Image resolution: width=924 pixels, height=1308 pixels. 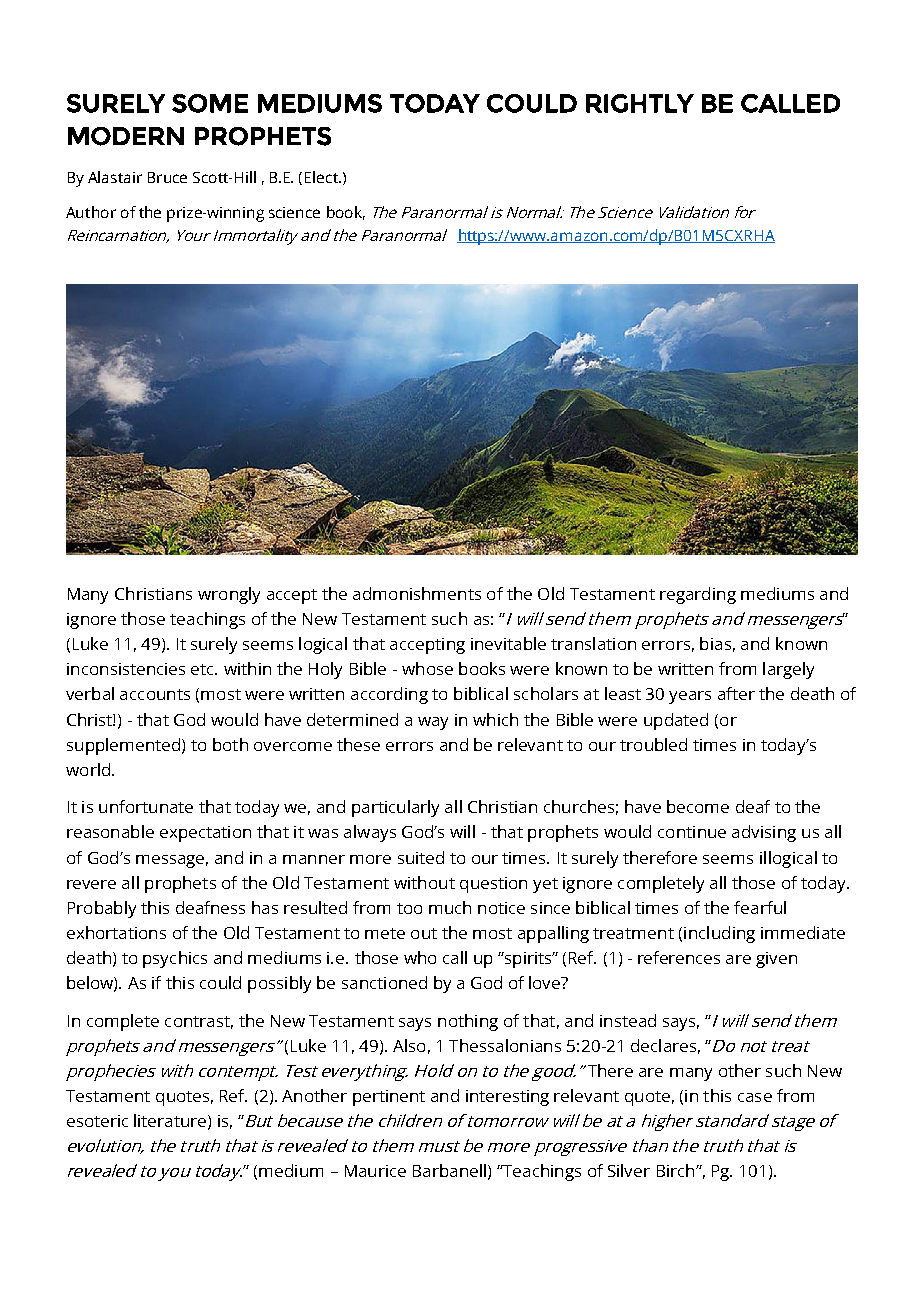 What do you see at coordinates (97, 1121) in the screenshot?
I see `esoteric` at bounding box center [97, 1121].
